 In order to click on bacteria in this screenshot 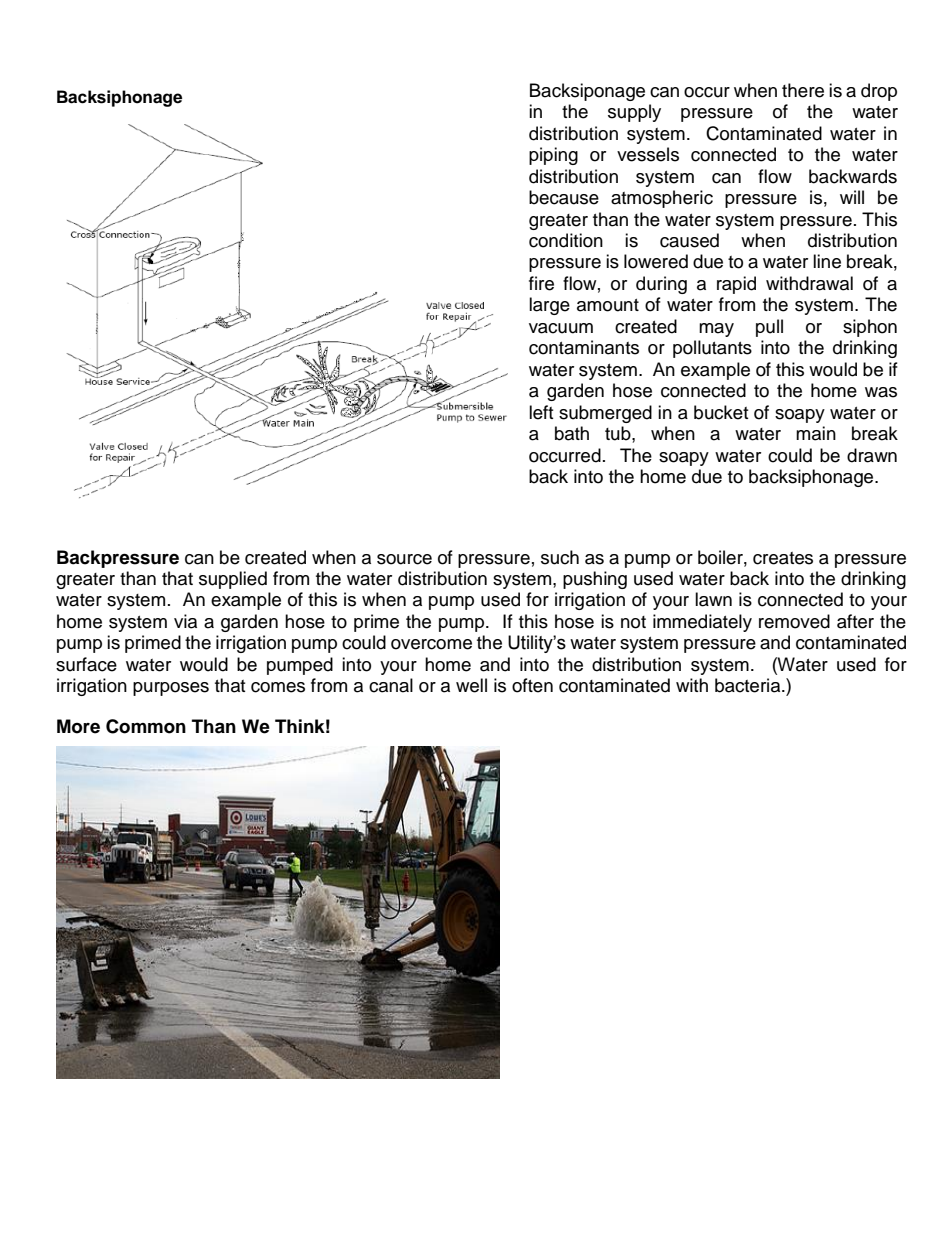, I will do `click(749, 685)`.
